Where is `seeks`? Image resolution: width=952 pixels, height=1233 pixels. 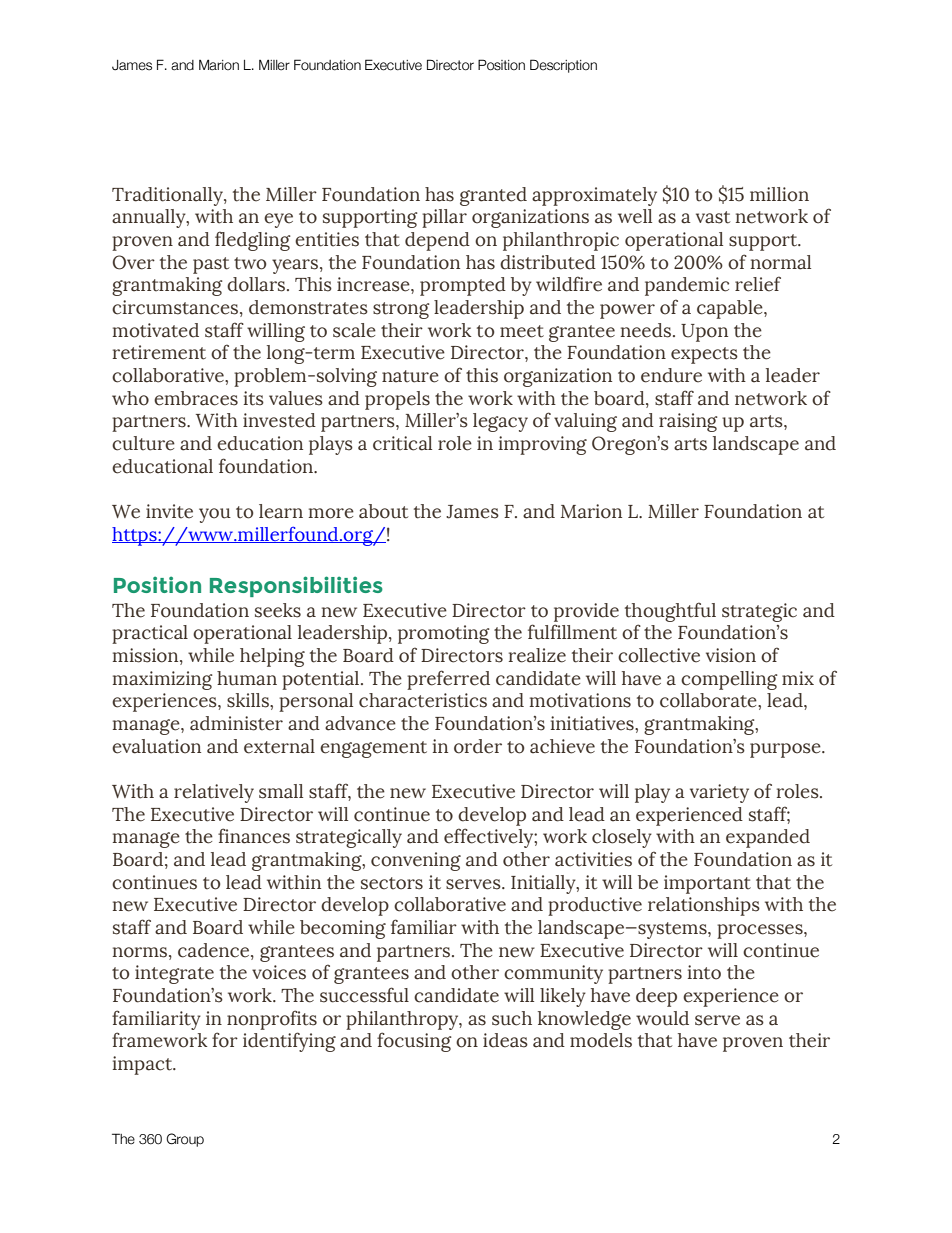 seeks is located at coordinates (278, 610).
